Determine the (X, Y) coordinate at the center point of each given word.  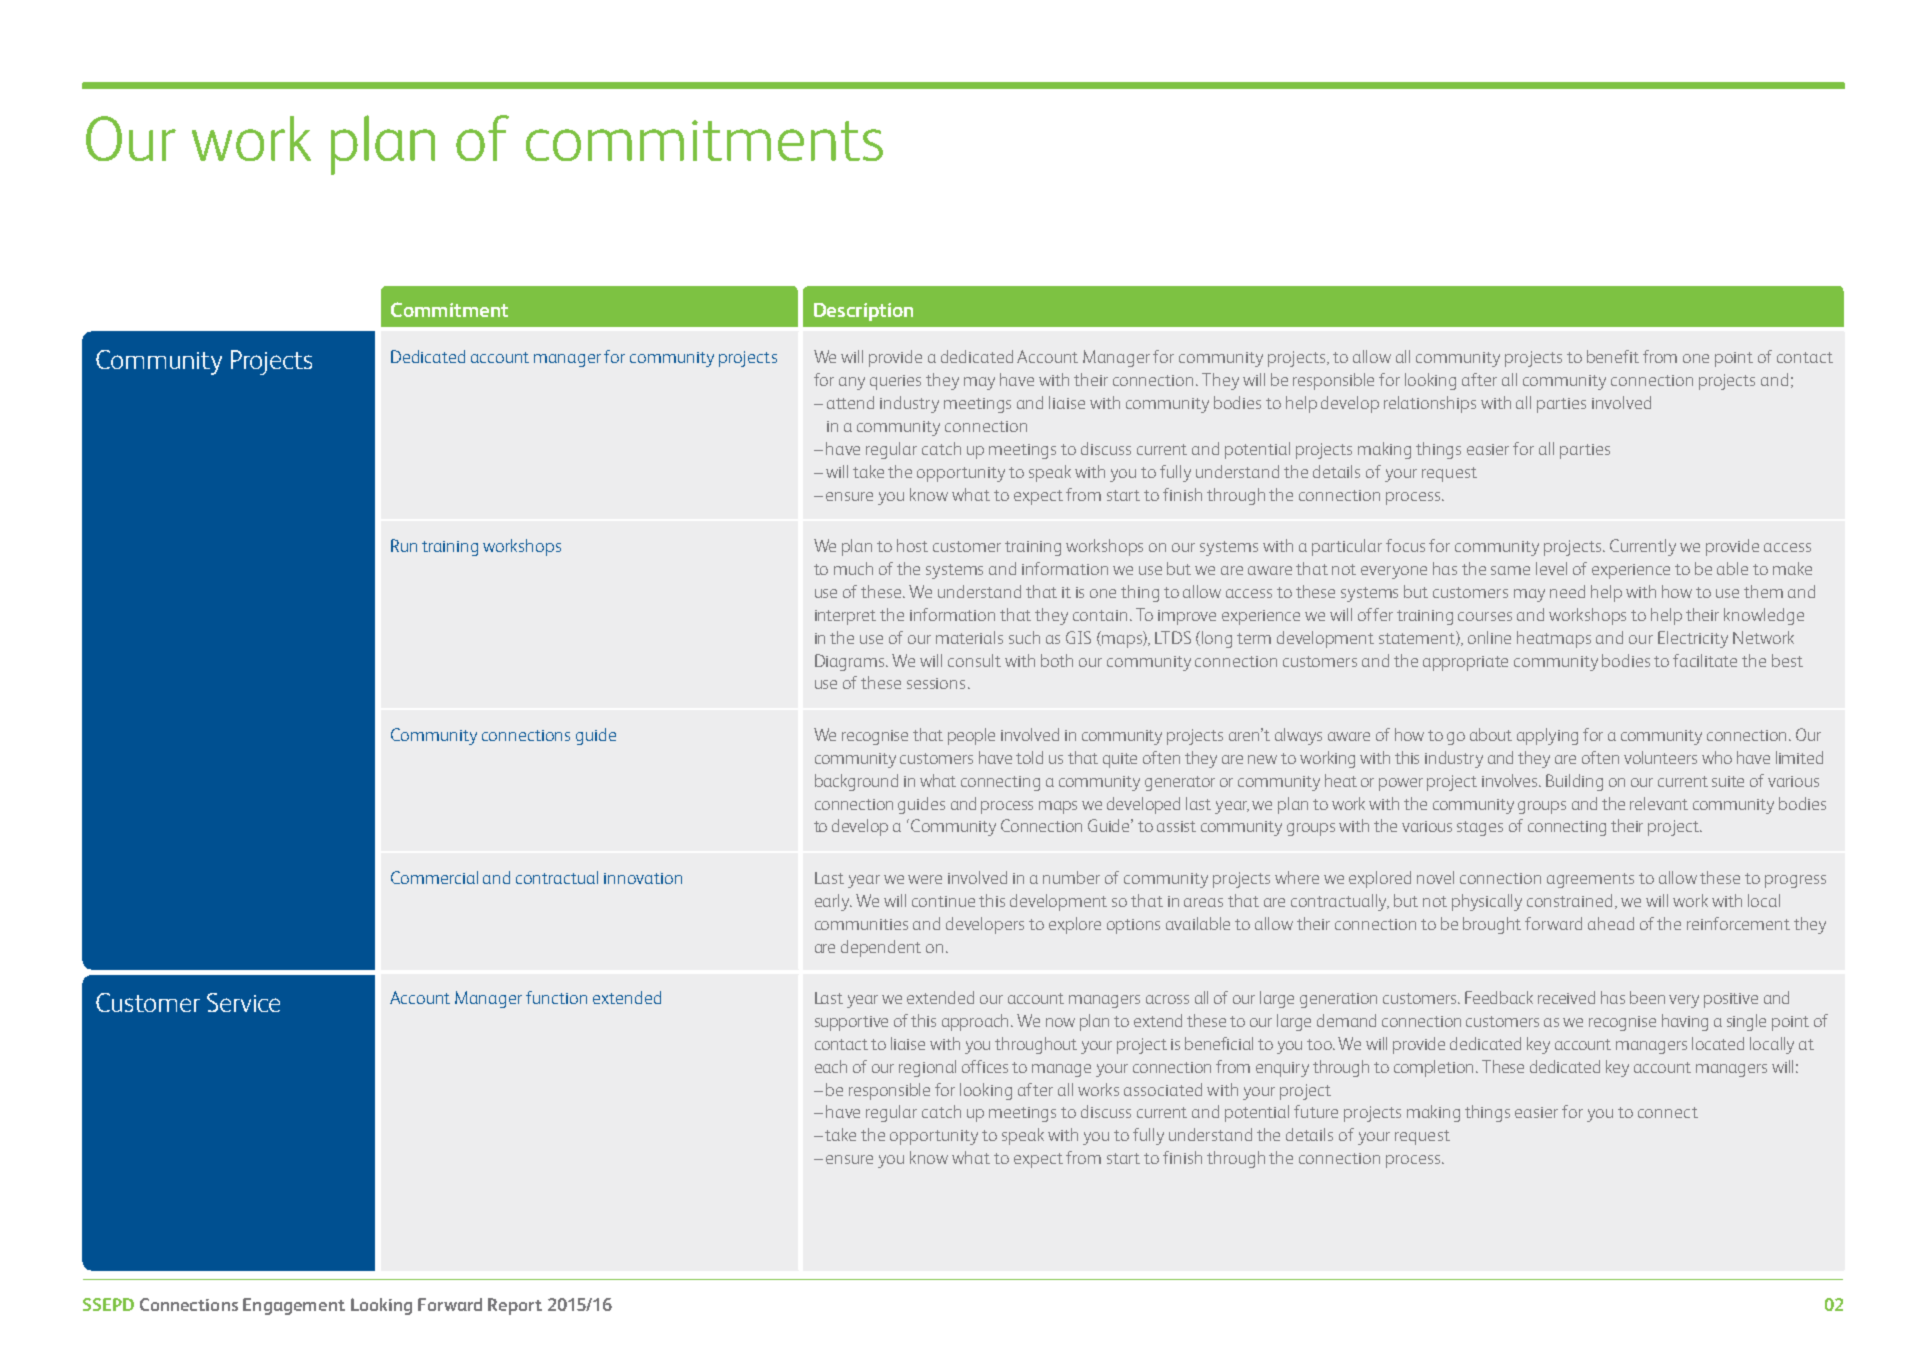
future (1316, 1111)
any (852, 383)
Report (515, 1306)
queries (895, 382)
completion (1435, 1068)
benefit (1613, 356)
